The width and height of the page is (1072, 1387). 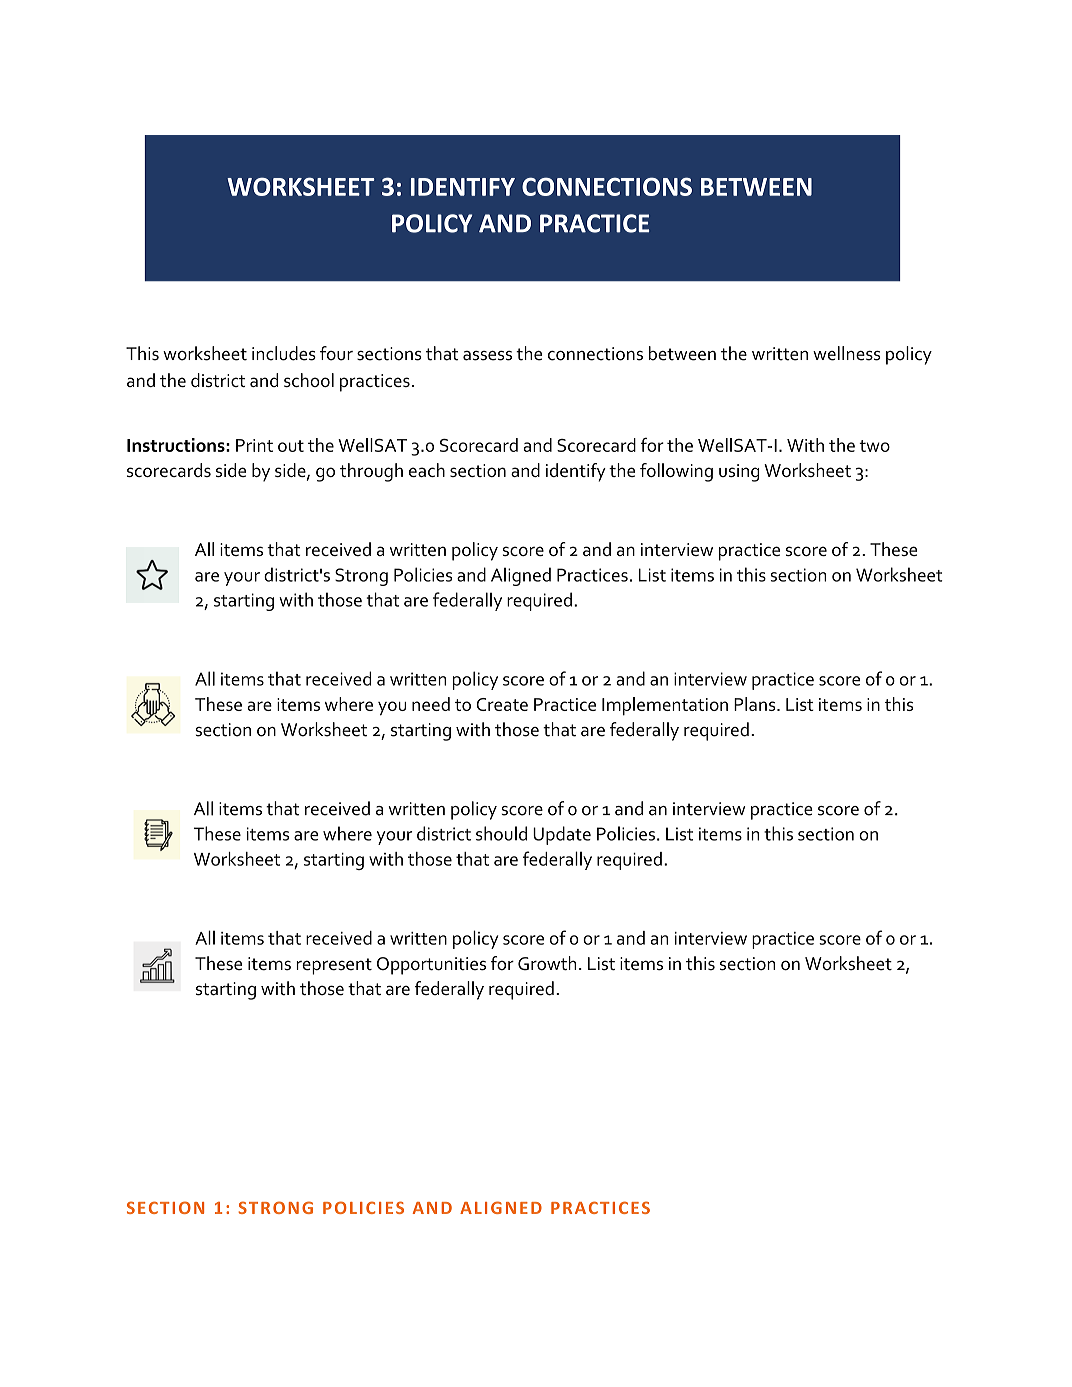 I want to click on Plans, so click(x=756, y=704).
